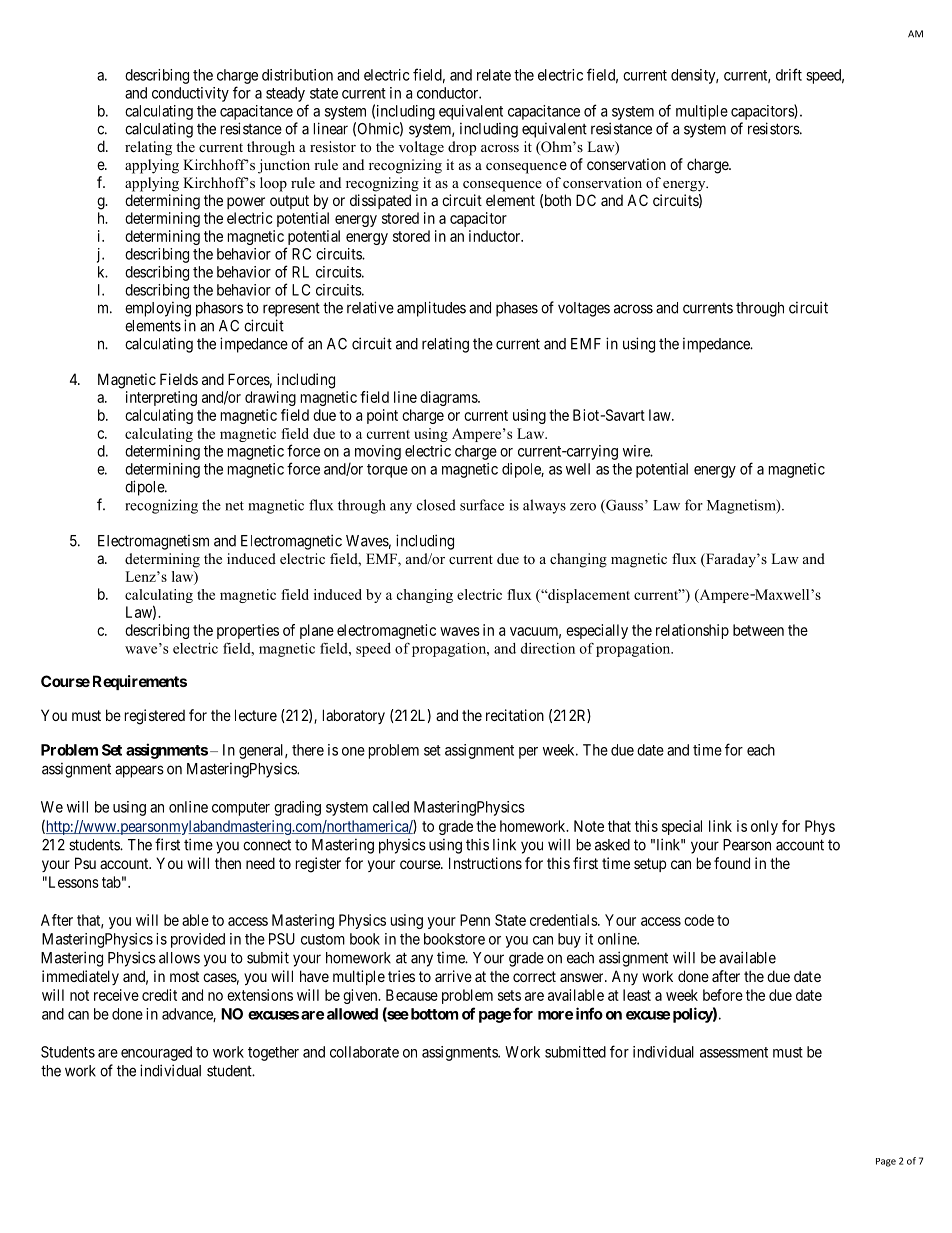 This screenshot has height=1233, width=952. Describe the element at coordinates (436, 505) in the screenshot. I see `closed` at that location.
